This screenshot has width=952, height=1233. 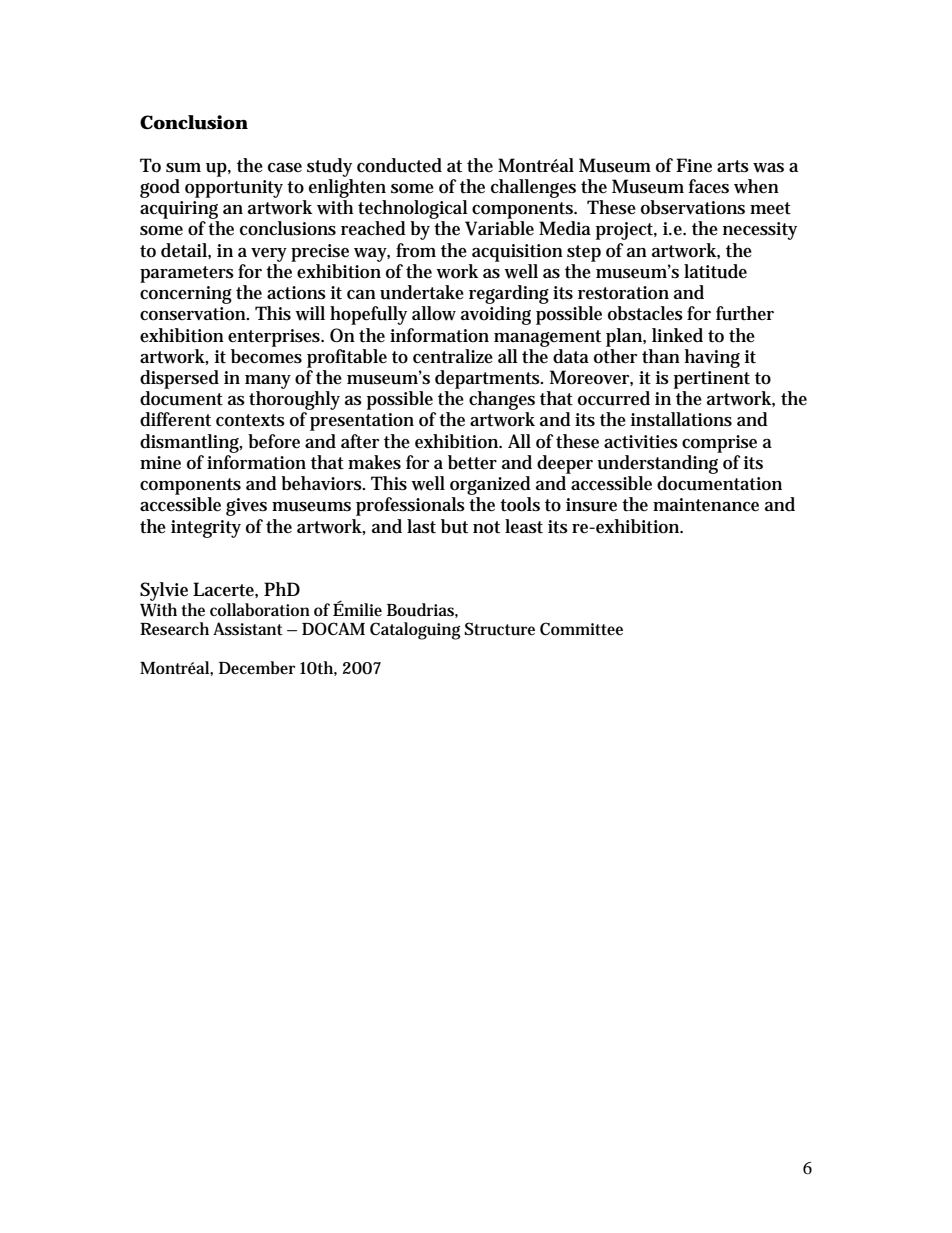 What do you see at coordinates (490, 485) in the screenshot?
I see `organized` at bounding box center [490, 485].
